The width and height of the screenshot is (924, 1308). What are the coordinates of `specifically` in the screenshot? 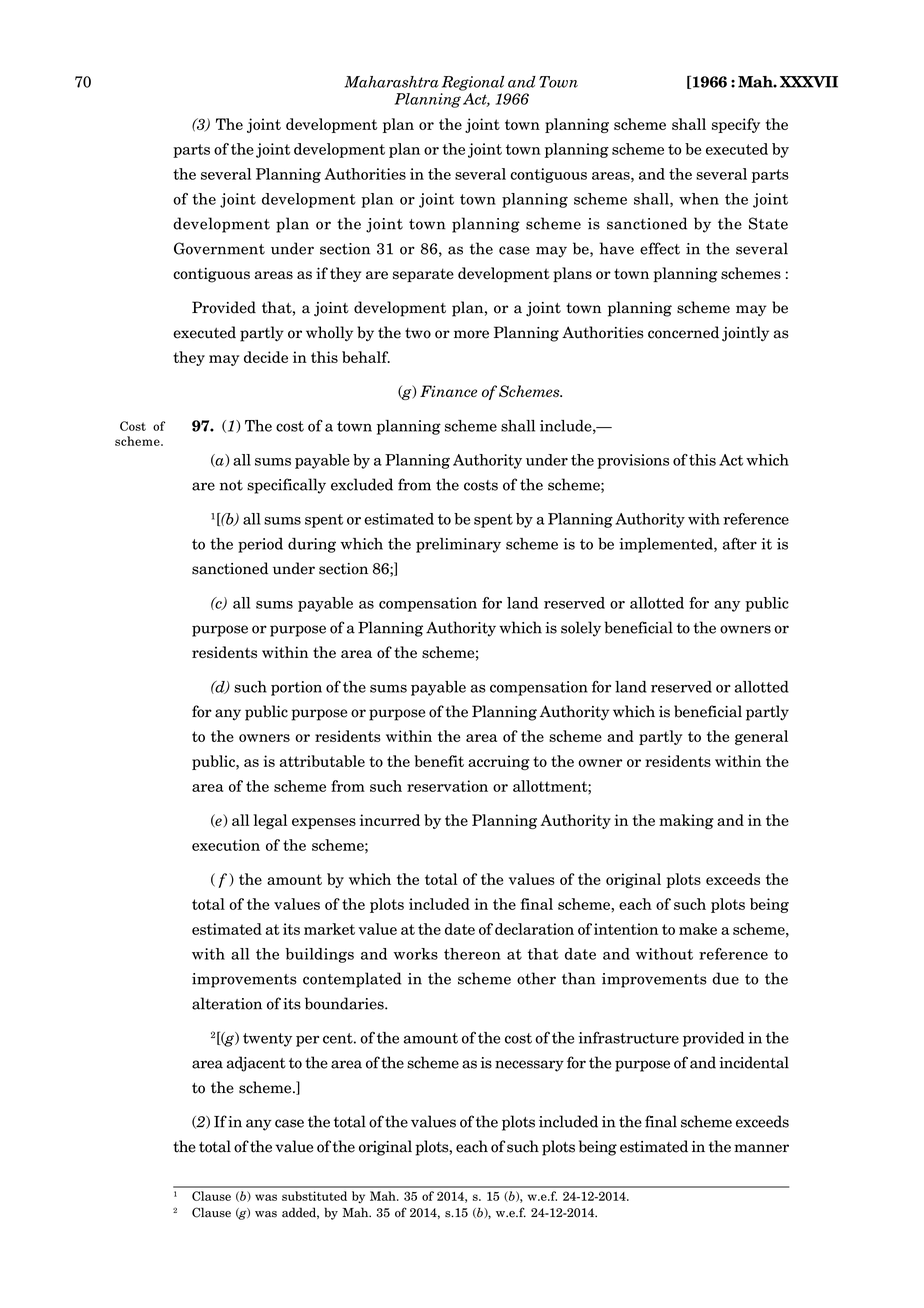 It's located at (286, 486).
